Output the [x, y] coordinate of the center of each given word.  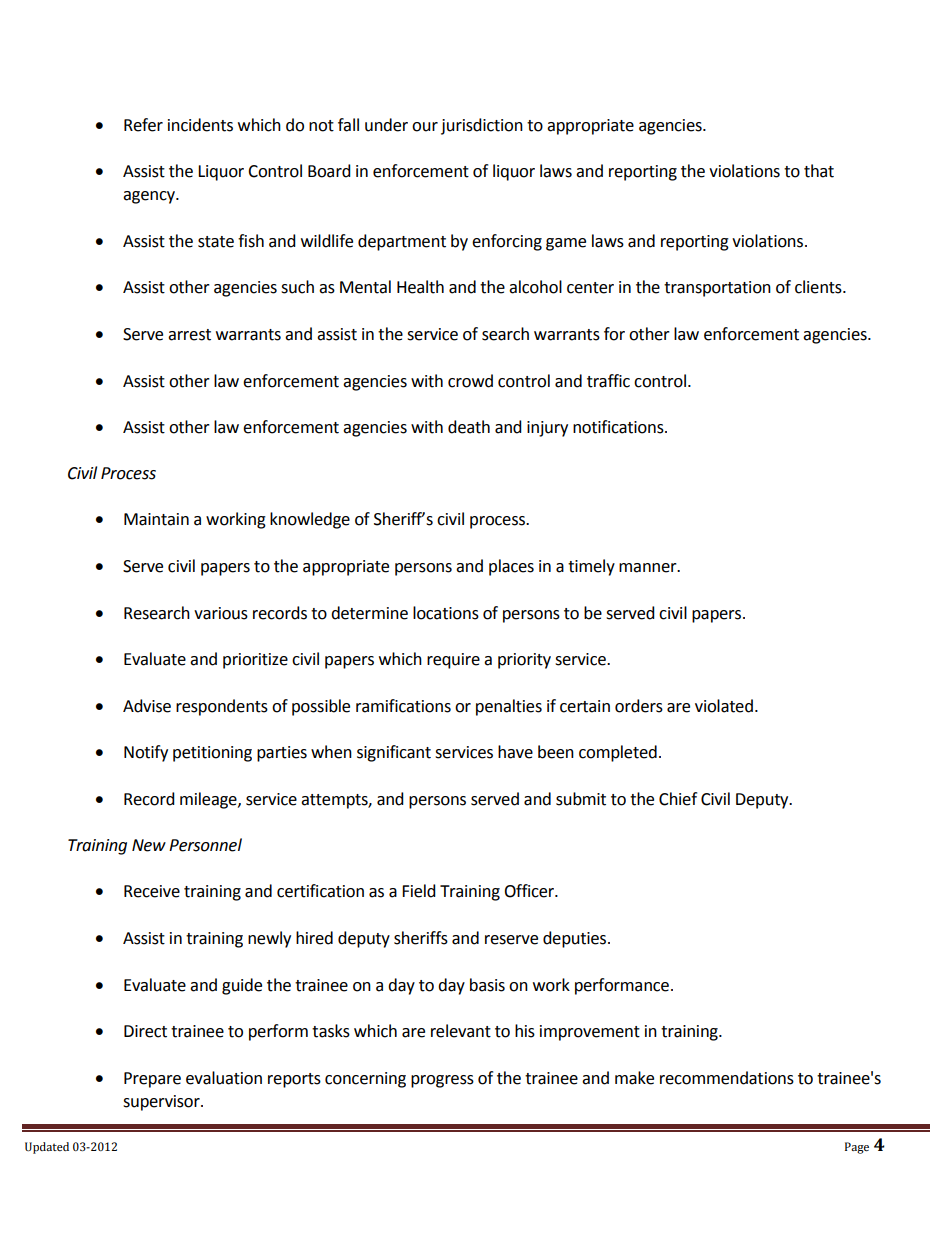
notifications [619, 427]
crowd [470, 381]
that [819, 171]
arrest [189, 335]
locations [446, 613]
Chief [678, 799]
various [221, 613]
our [425, 127]
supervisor [162, 1103]
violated [724, 706]
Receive [152, 891]
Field [419, 891]
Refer [143, 125]
